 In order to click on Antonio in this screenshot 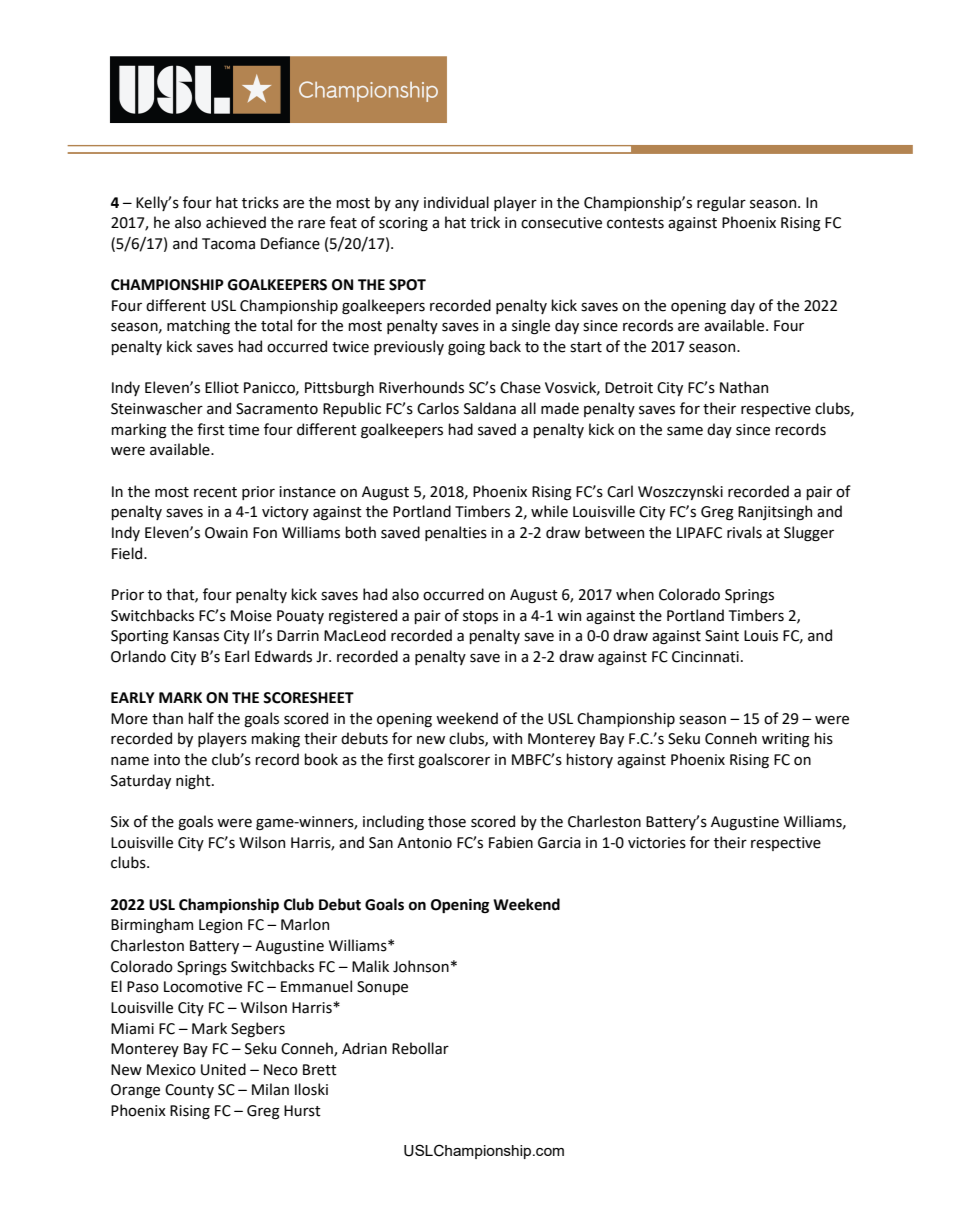, I will do `click(424, 843)`.
